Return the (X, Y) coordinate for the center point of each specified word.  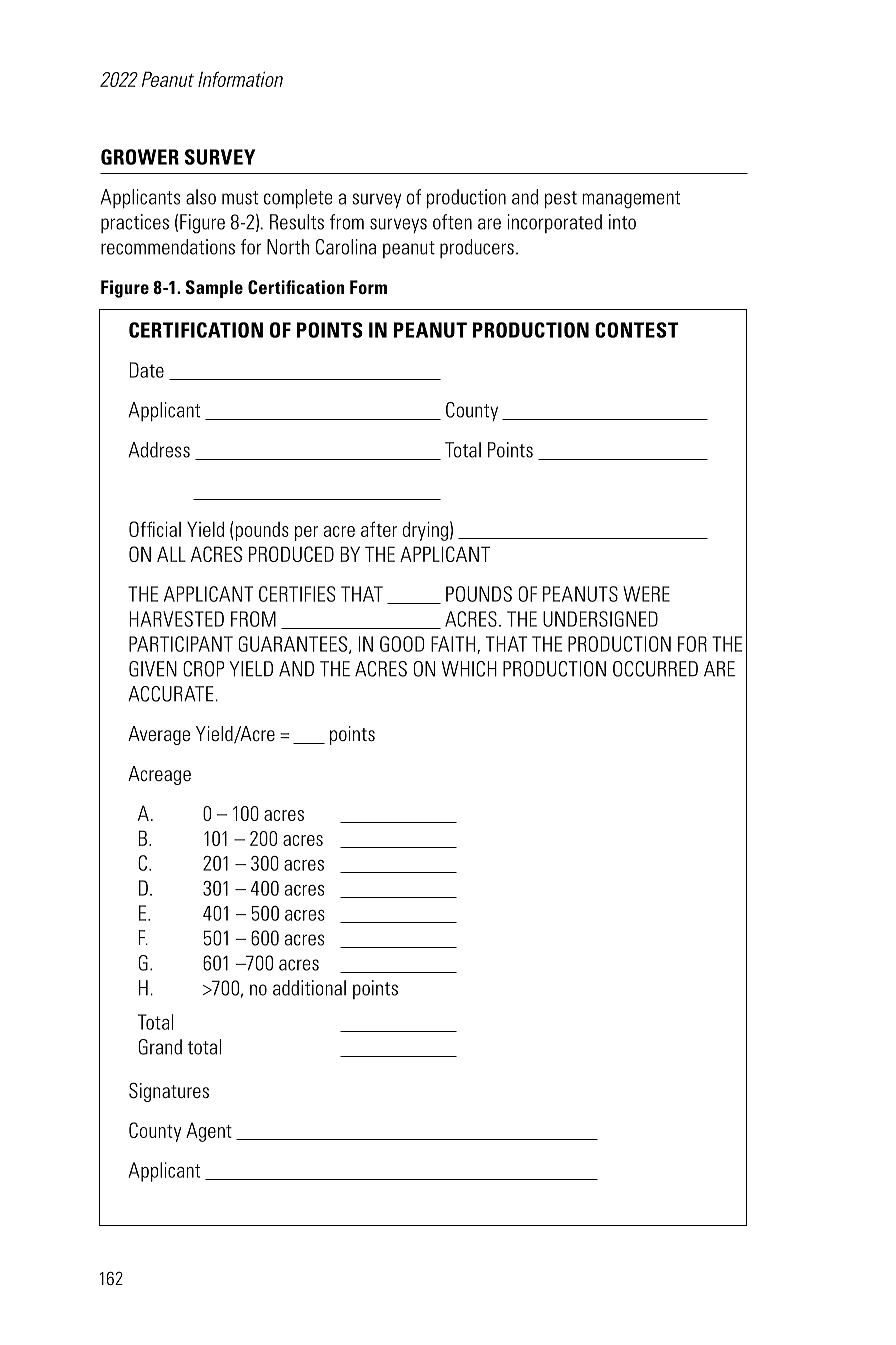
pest (561, 200)
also (201, 197)
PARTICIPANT (181, 644)
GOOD (402, 644)
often (452, 222)
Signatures (169, 1092)
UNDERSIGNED (600, 619)
